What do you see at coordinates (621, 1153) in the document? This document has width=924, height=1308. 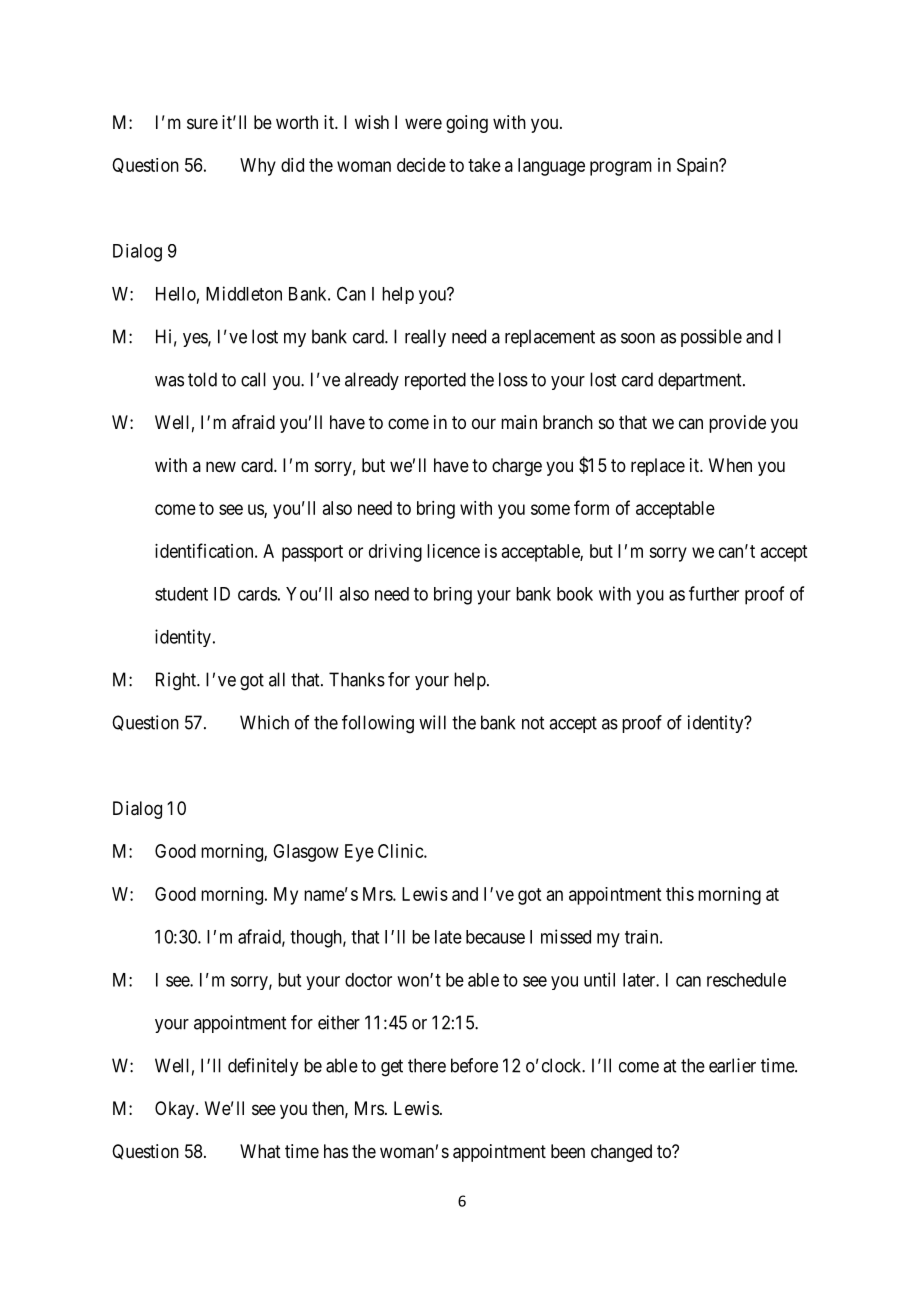 I see `changed` at bounding box center [621, 1153].
